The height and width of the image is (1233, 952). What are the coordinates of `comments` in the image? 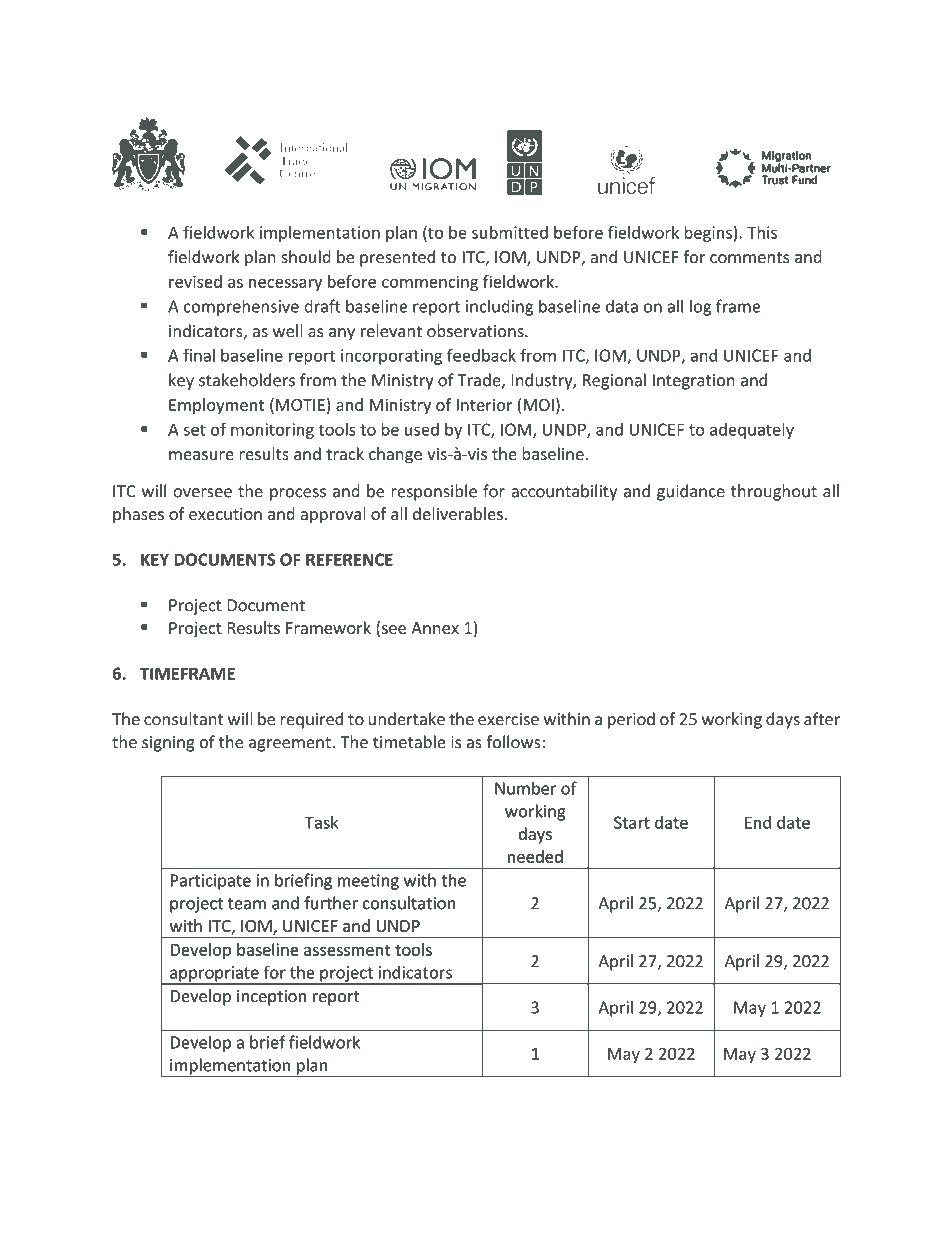 It's located at (750, 258).
